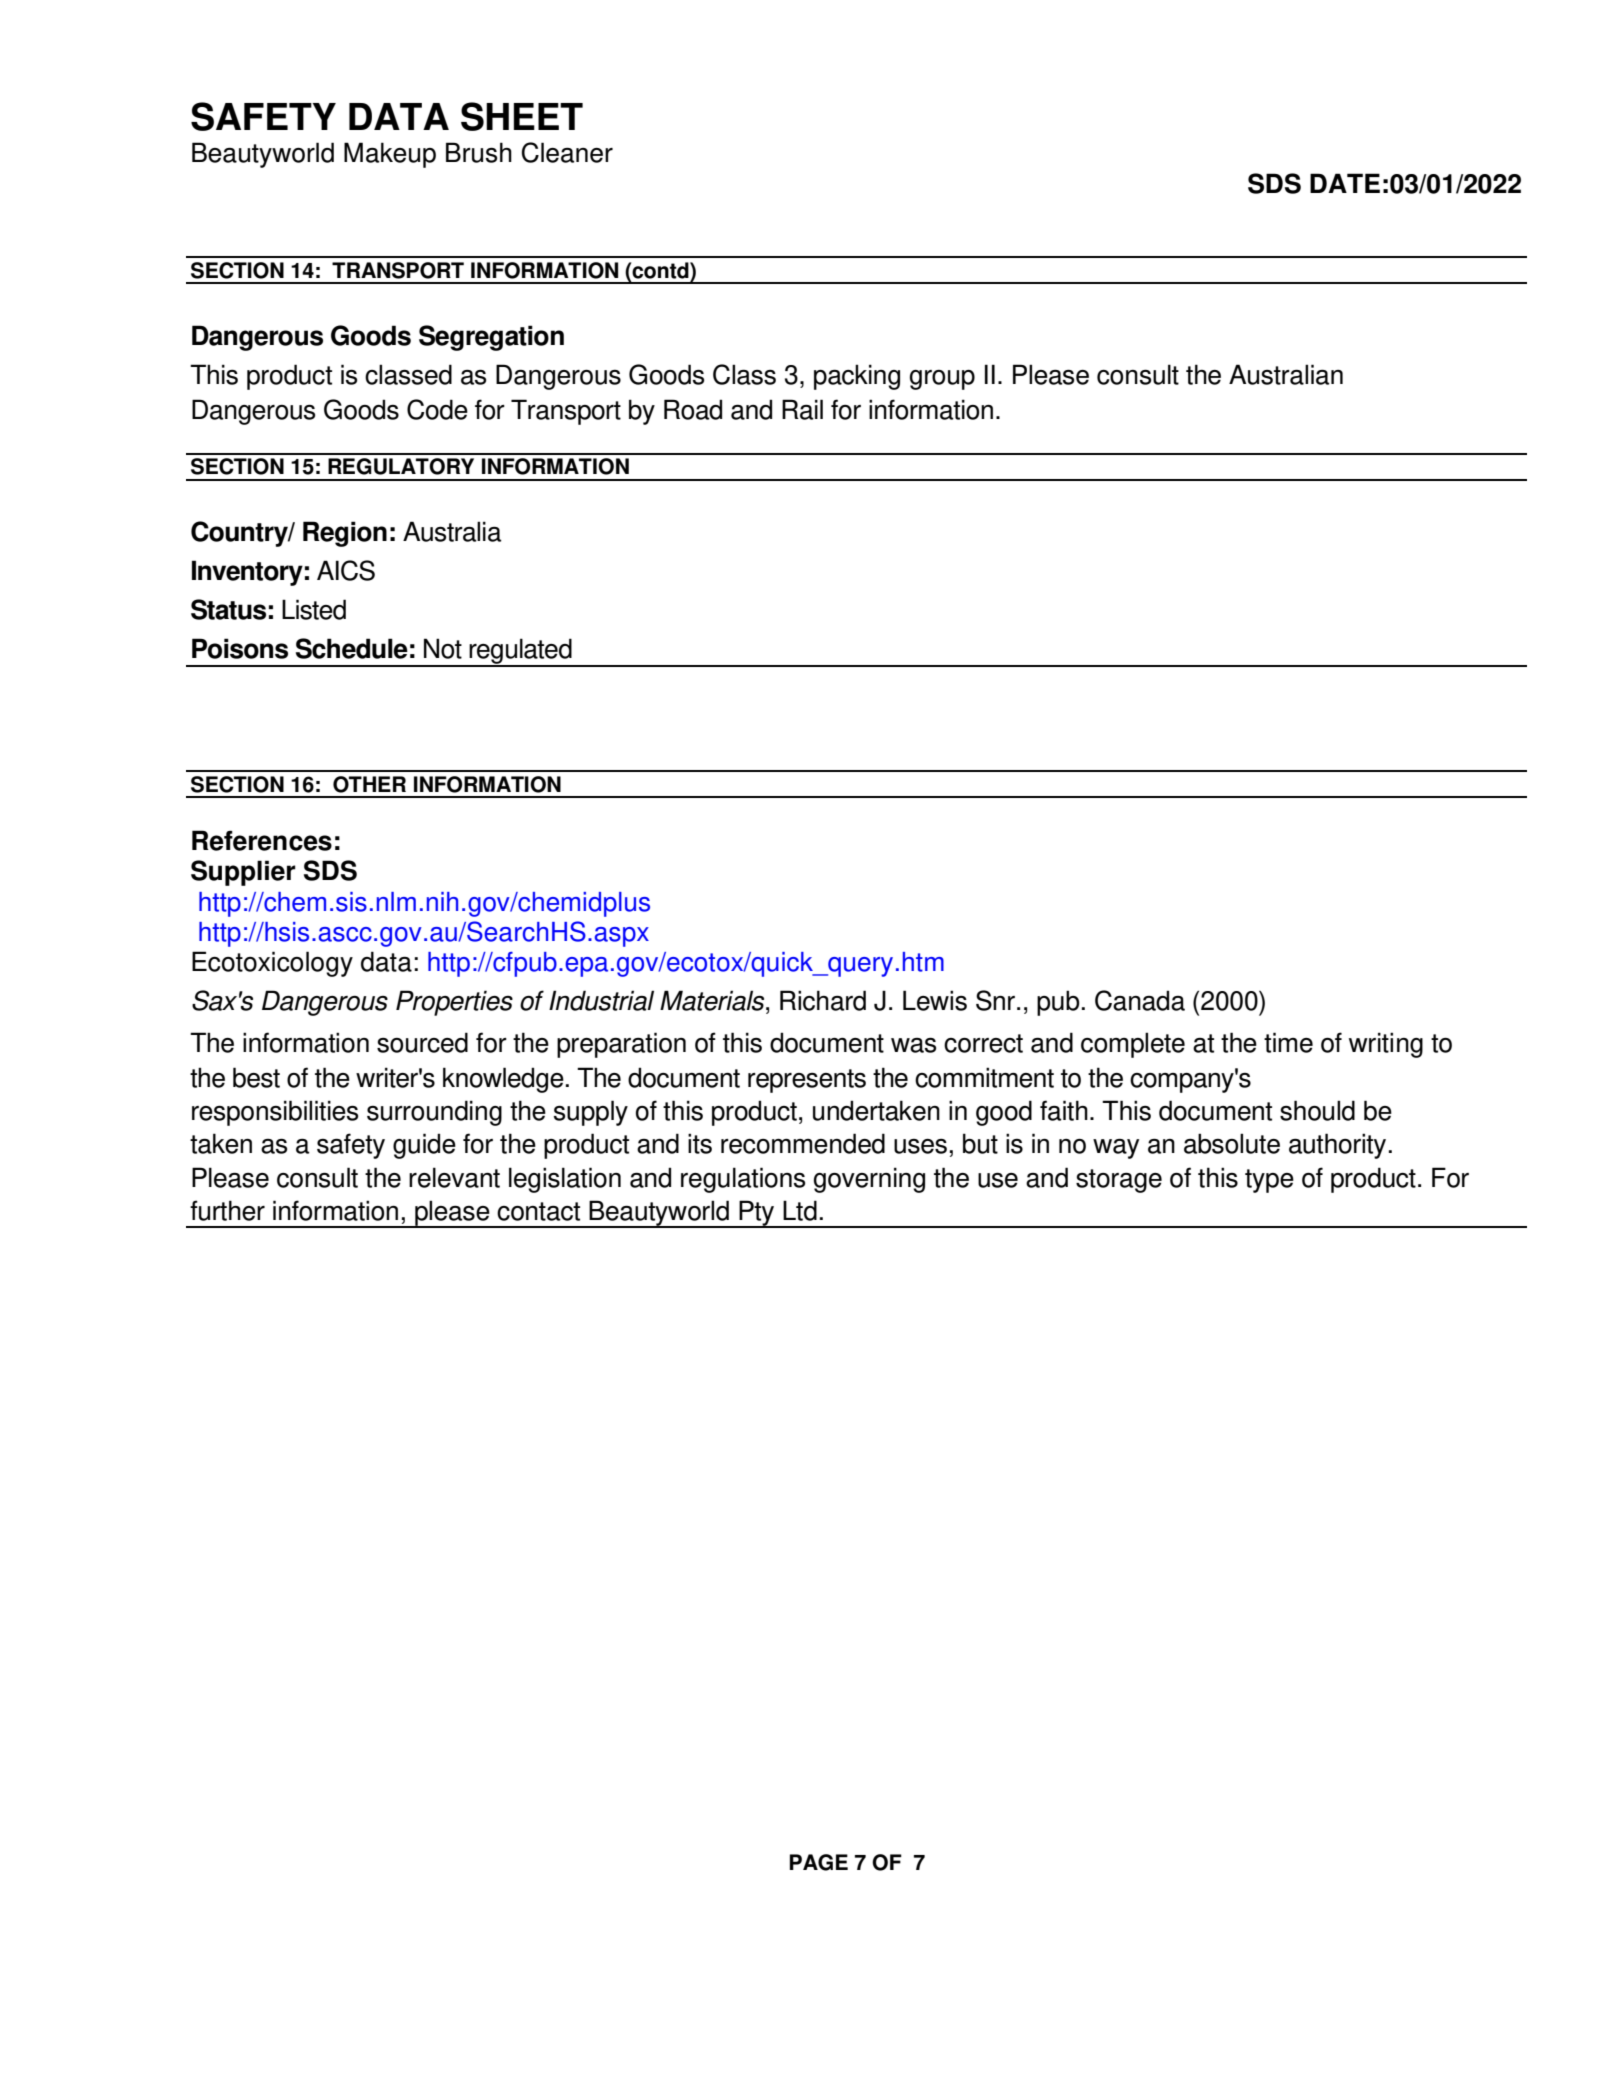 The width and height of the image is (1618, 2093). What do you see at coordinates (823, 1000) in the image?
I see `Richard` at bounding box center [823, 1000].
